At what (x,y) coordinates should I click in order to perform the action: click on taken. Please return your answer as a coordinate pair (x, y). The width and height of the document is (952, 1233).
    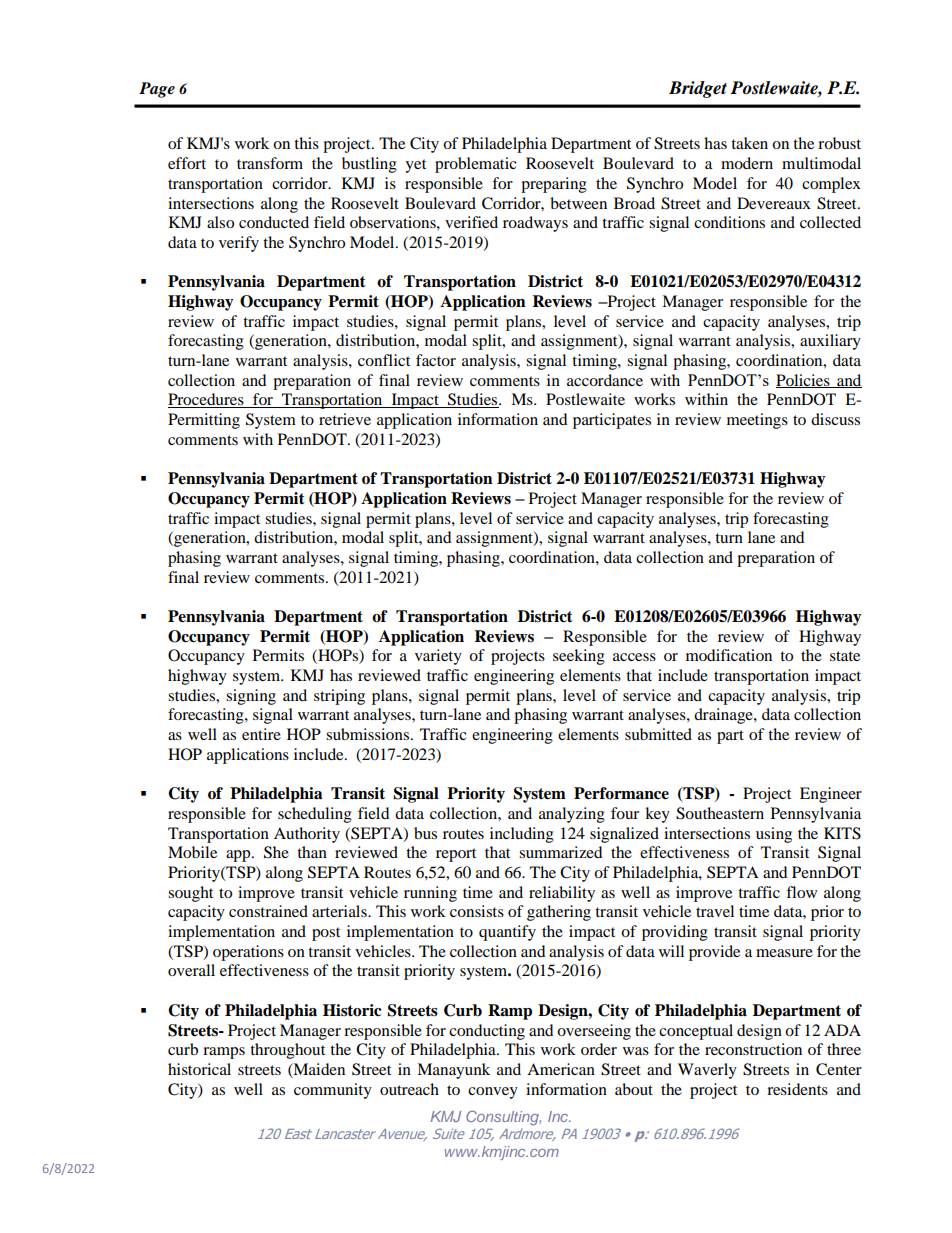
    Looking at the image, I should click on (749, 143).
